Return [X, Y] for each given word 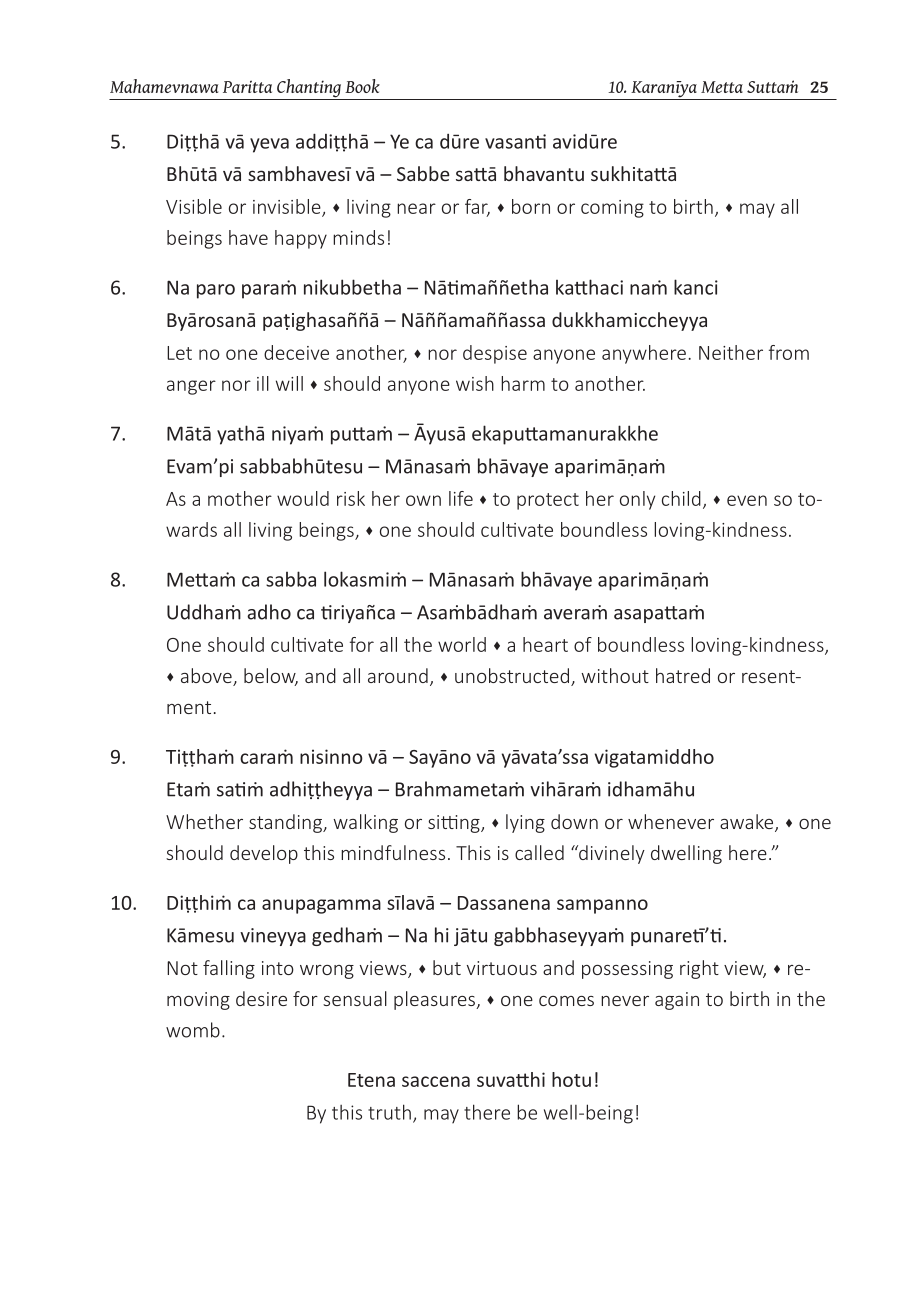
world [462, 644]
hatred [683, 675]
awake [748, 823]
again [677, 1001]
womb [193, 1030]
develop [264, 854]
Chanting [309, 89]
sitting [455, 824]
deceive [296, 352]
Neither [731, 352]
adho [269, 612]
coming [612, 209]
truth [389, 1112]
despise [495, 354]
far [477, 207]
